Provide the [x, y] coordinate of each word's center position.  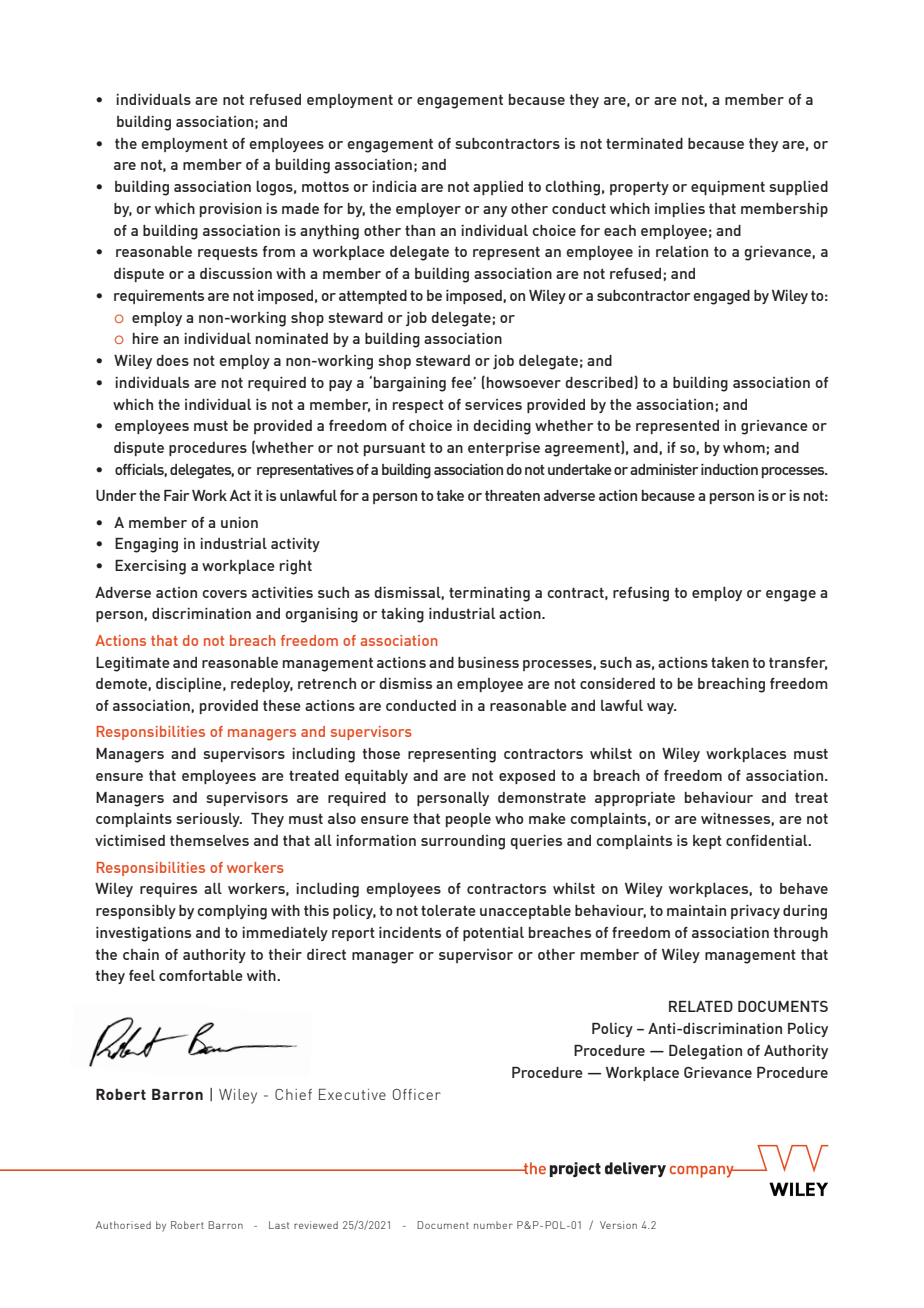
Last [279, 1225]
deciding [502, 427]
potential [493, 934]
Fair [176, 495]
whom [744, 447]
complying [232, 912]
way [661, 708]
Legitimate [133, 664]
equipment [728, 188]
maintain [696, 910]
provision [231, 210]
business [488, 662]
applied [498, 188]
